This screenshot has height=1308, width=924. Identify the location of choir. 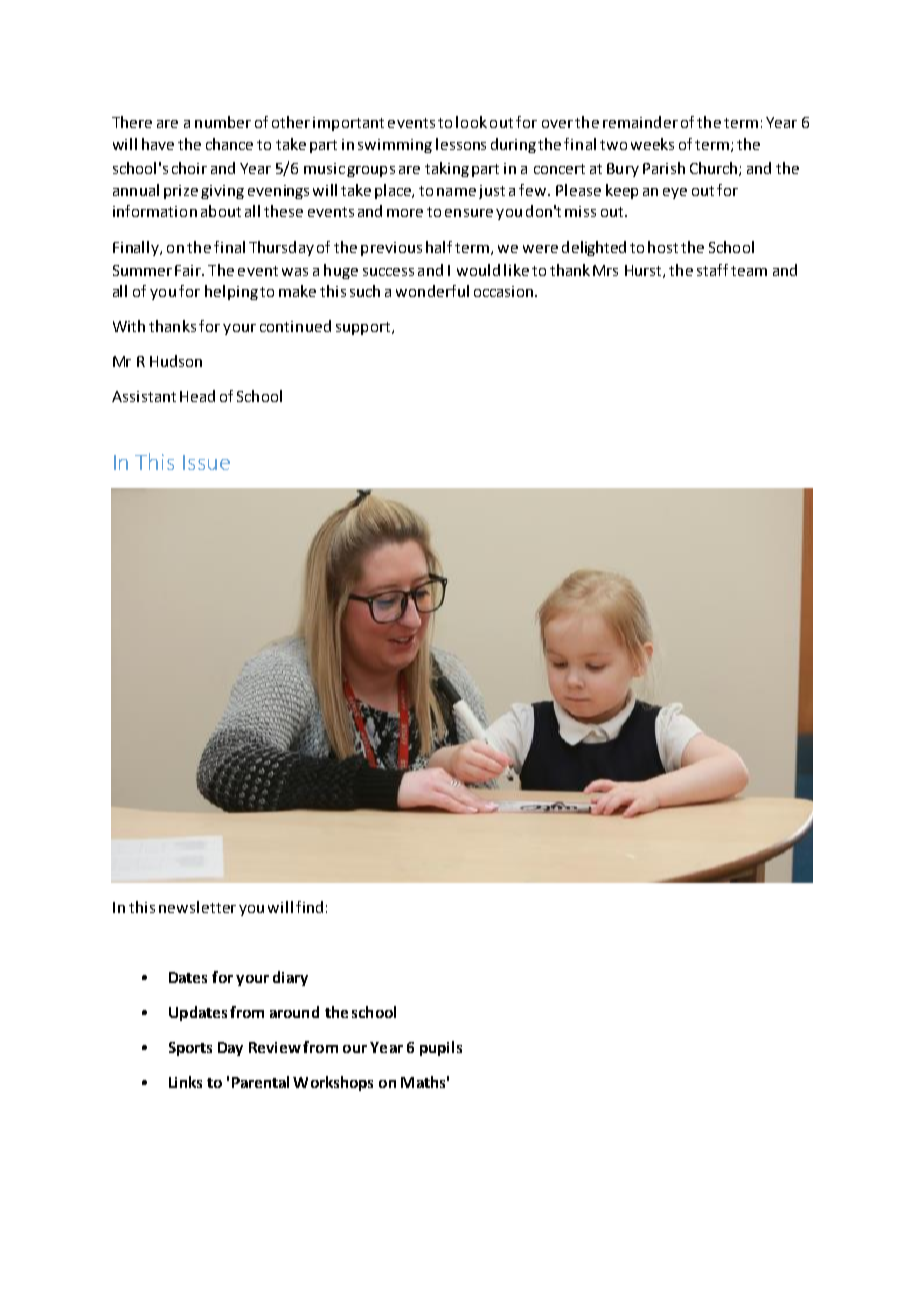
(189, 168).
